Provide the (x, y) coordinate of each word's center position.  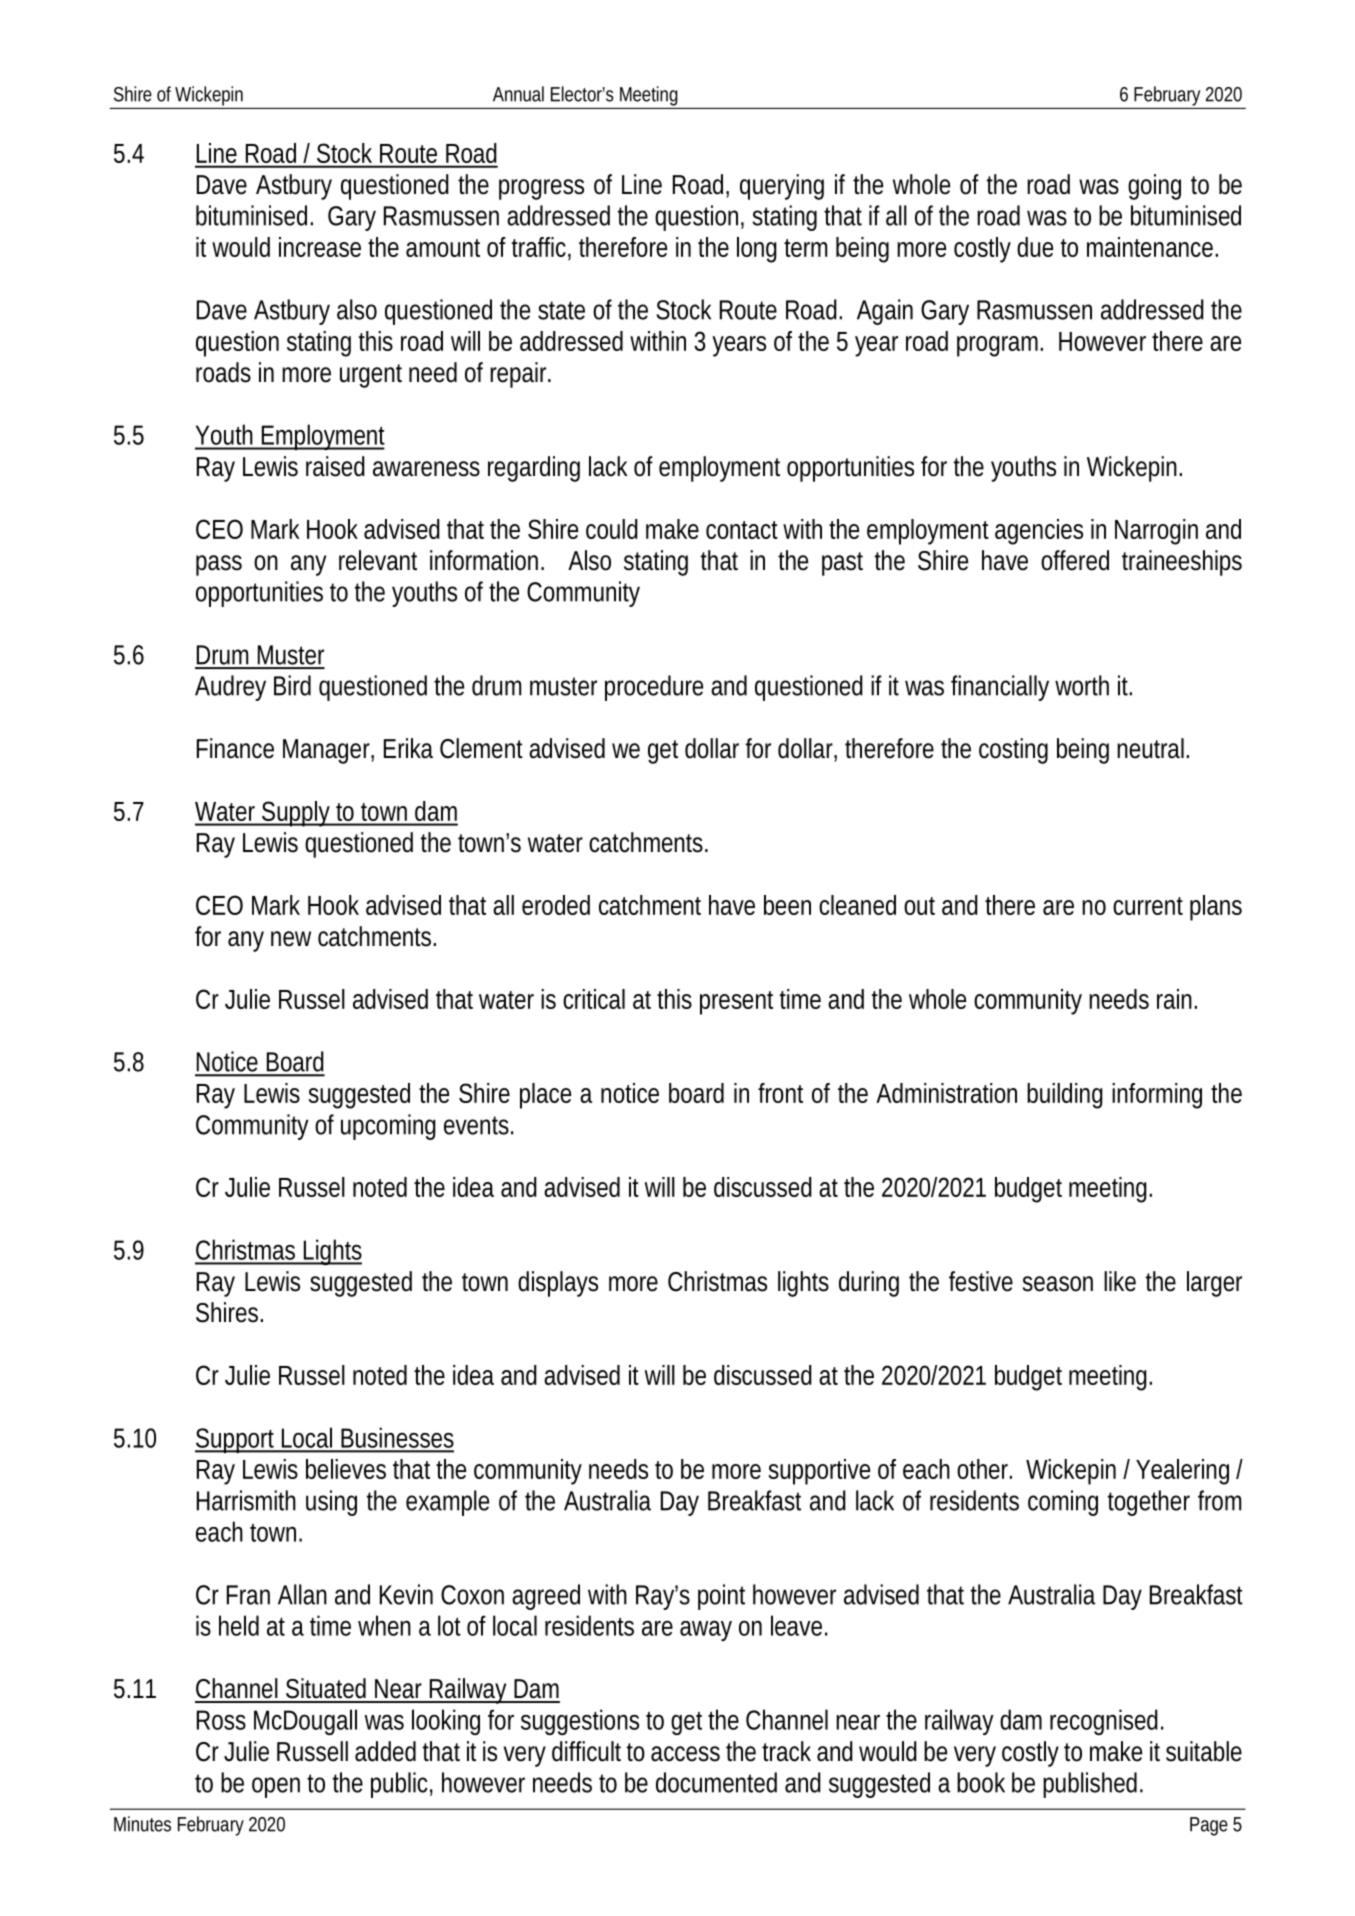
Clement (481, 748)
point (721, 1597)
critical (594, 999)
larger (1214, 1284)
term (803, 248)
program (995, 346)
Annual (518, 94)
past (842, 564)
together (1149, 1503)
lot (449, 1625)
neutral (1150, 748)
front (780, 1093)
